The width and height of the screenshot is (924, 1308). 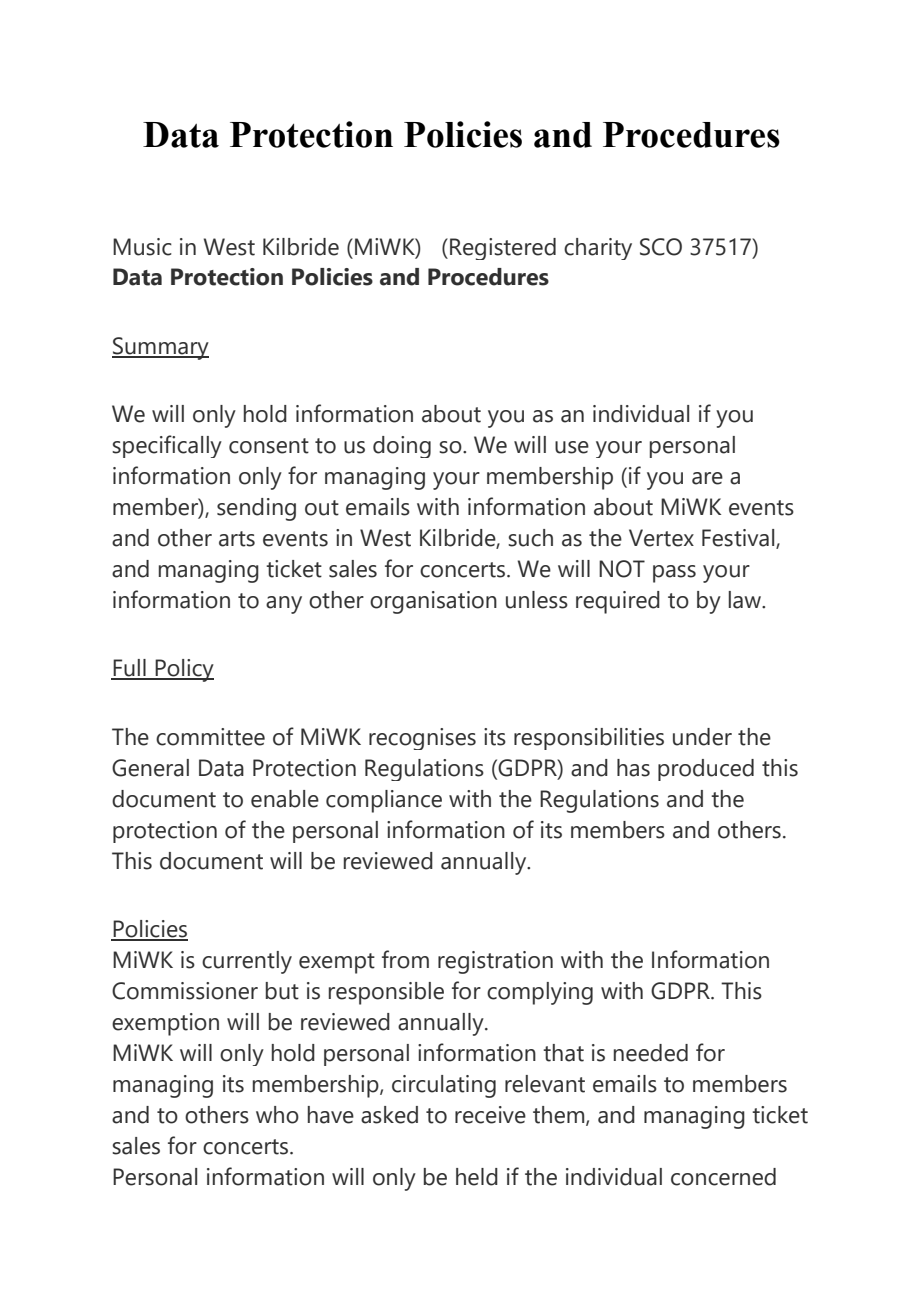 I want to click on SCO, so click(x=661, y=247).
